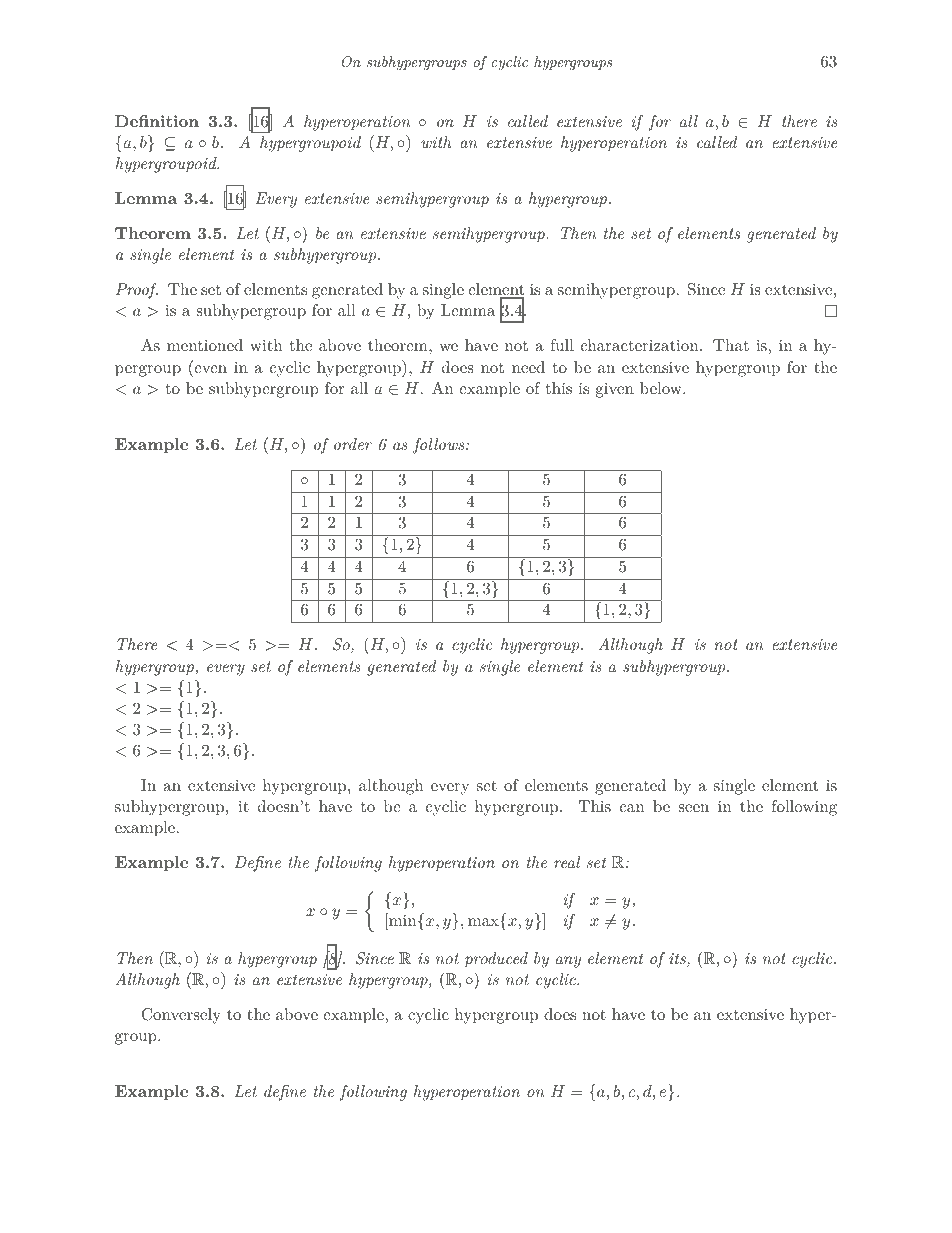  I want to click on need, so click(528, 367).
